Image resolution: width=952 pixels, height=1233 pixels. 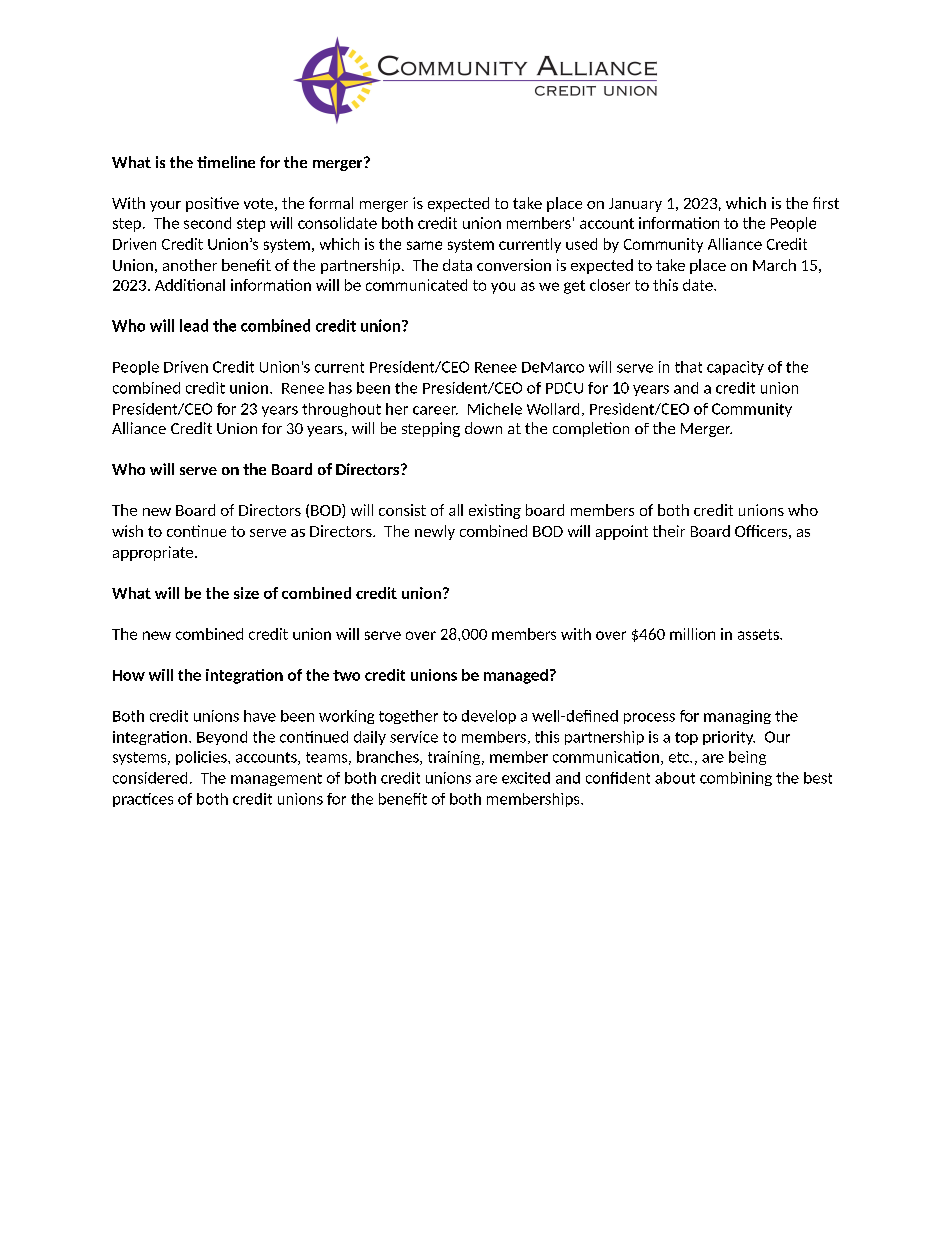 I want to click on combining, so click(x=736, y=779).
